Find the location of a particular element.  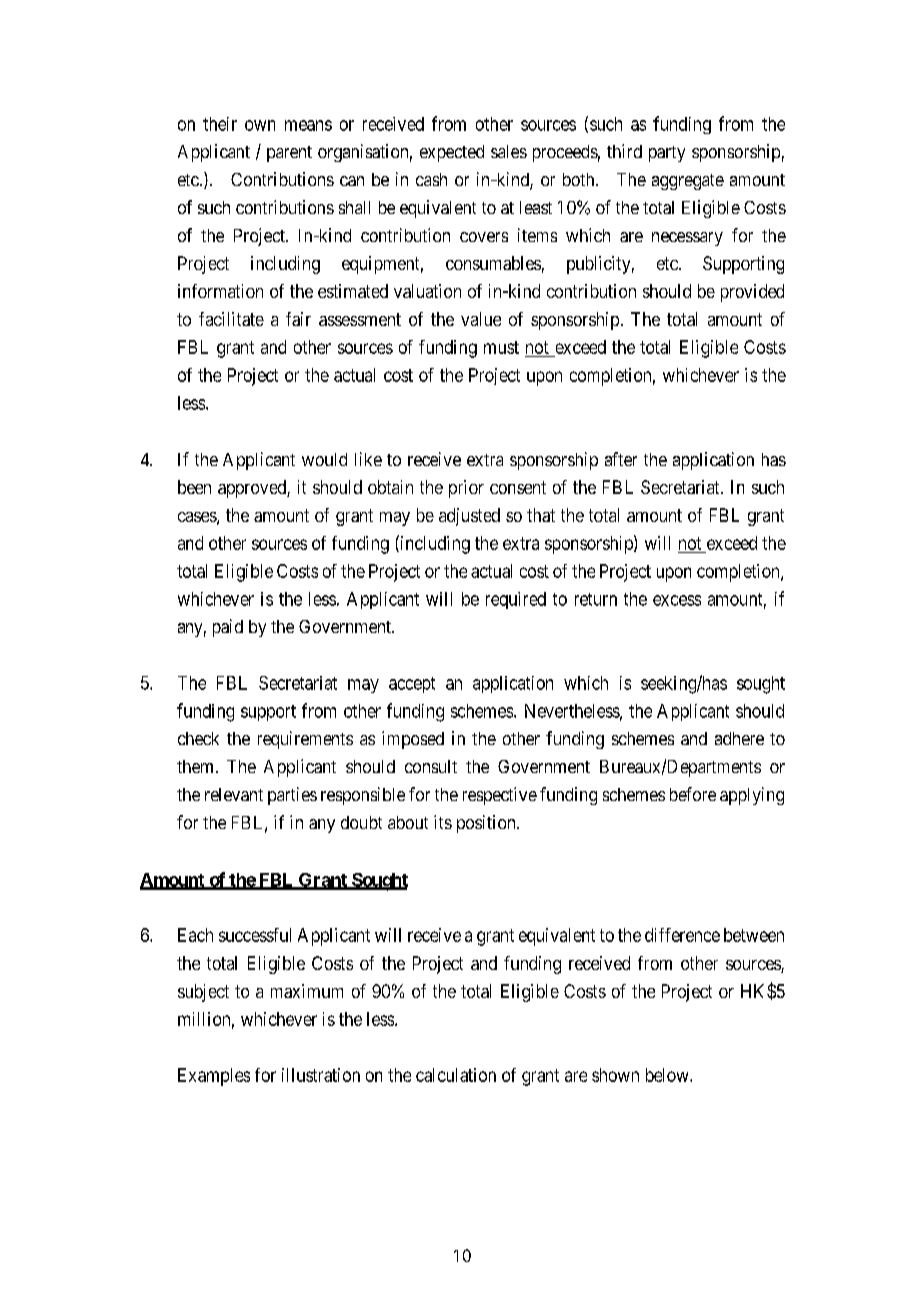

adjusted is located at coordinates (469, 517).
